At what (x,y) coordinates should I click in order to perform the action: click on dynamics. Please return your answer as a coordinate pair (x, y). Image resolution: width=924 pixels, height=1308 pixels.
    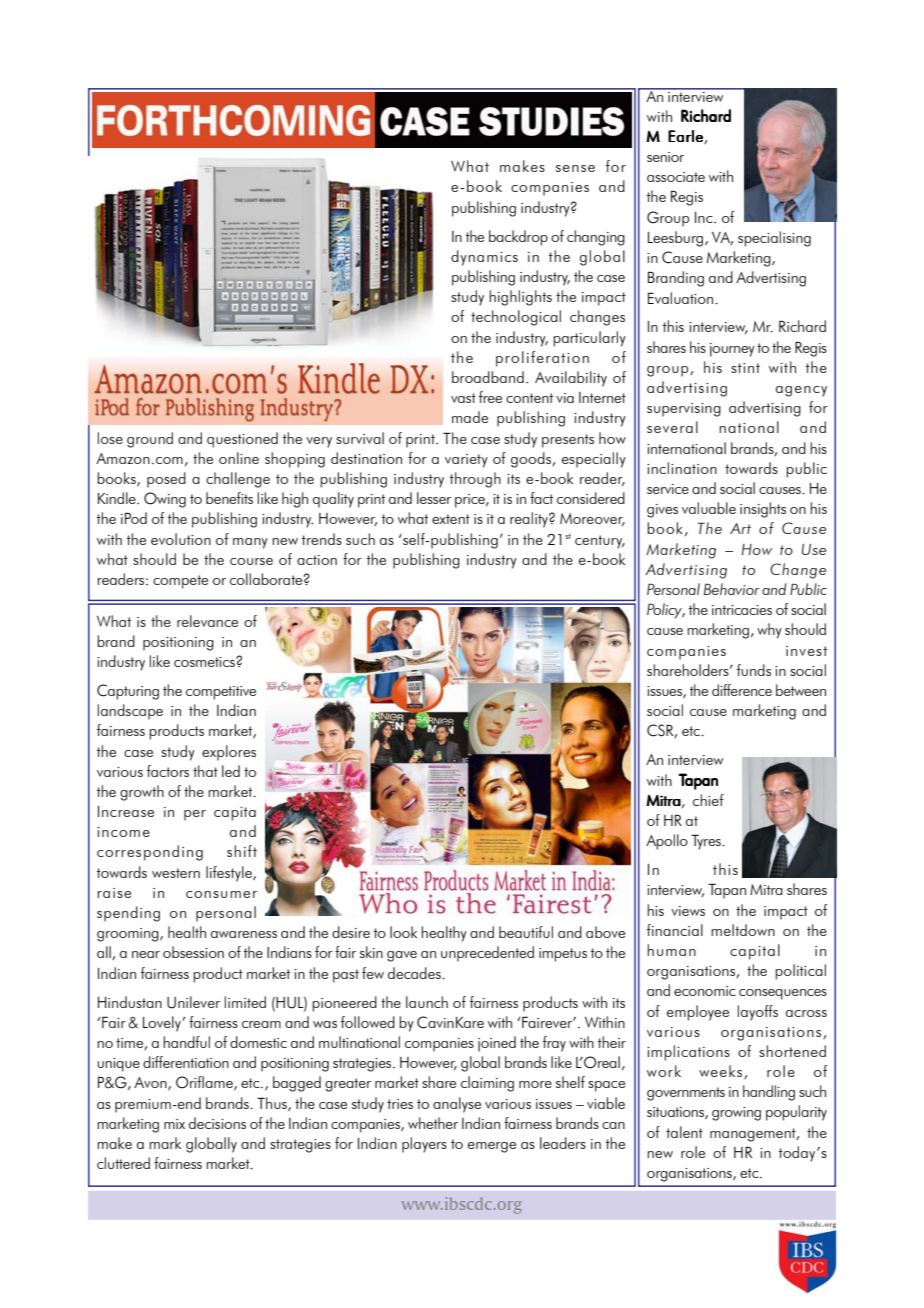
    Looking at the image, I should click on (484, 258).
